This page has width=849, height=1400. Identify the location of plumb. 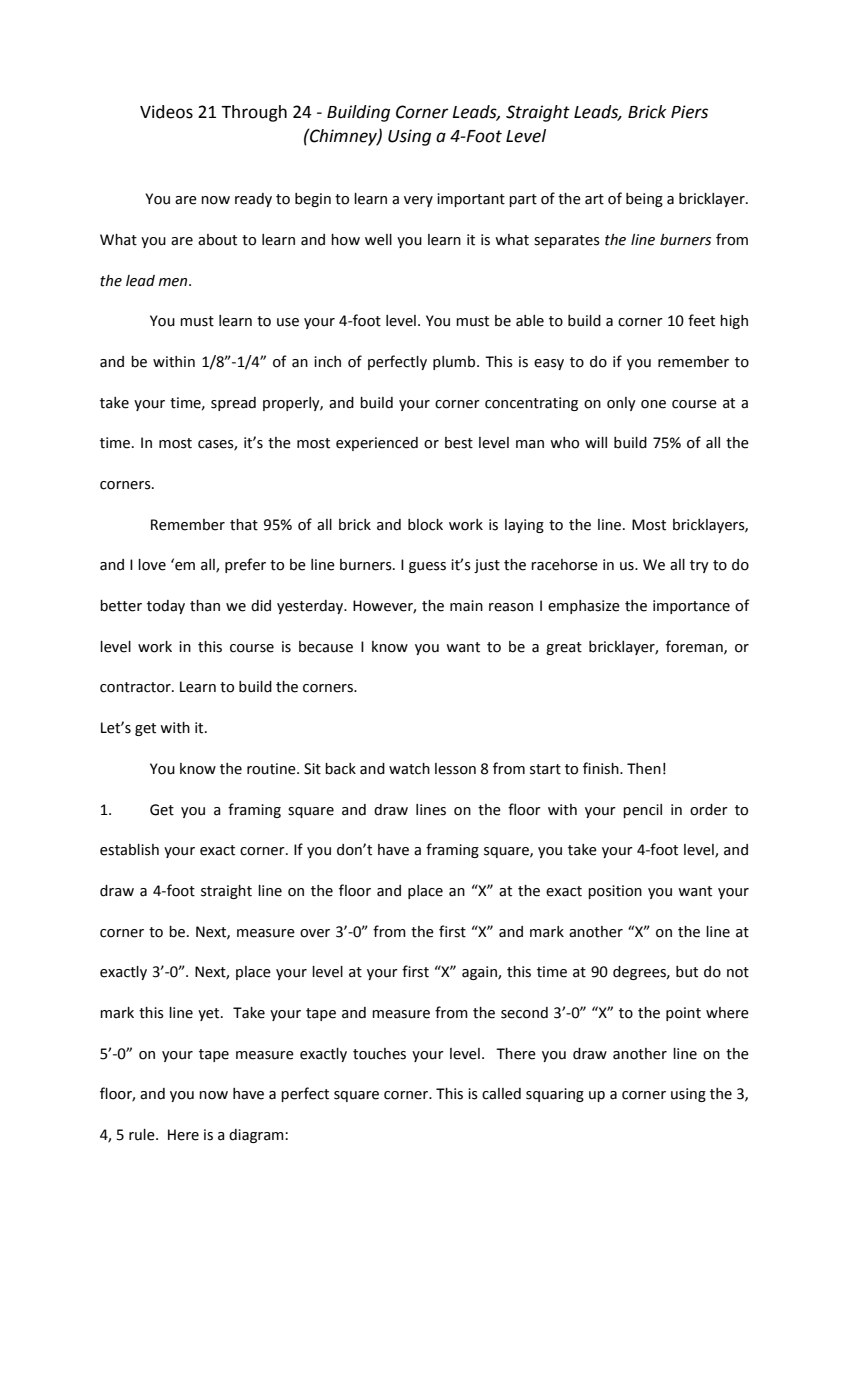
(455, 363).
